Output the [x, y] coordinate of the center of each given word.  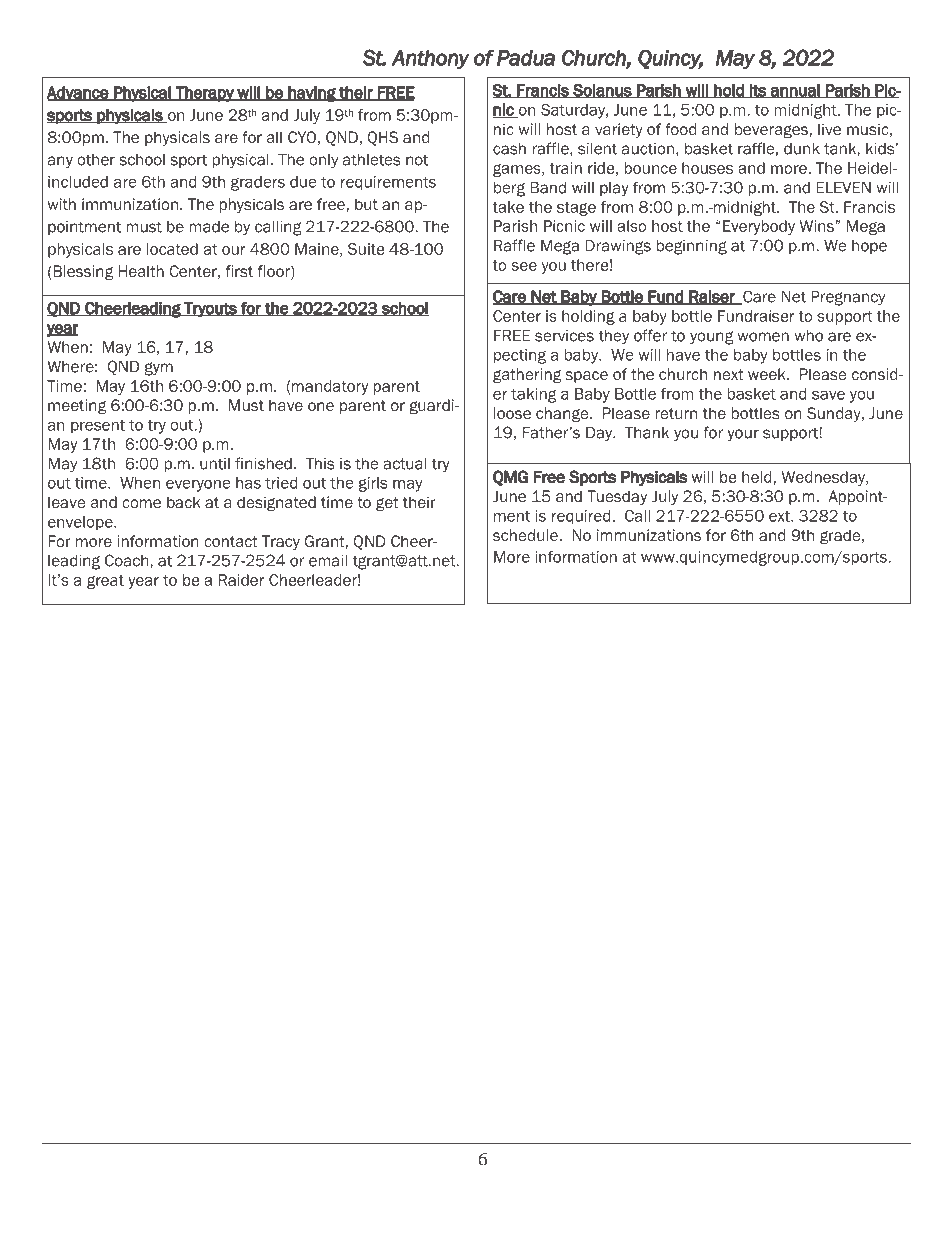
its [758, 91]
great [105, 582]
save [828, 395]
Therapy [205, 94]
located [172, 249]
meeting [77, 406]
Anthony [431, 60]
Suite [366, 249]
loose [512, 413]
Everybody [759, 227]
